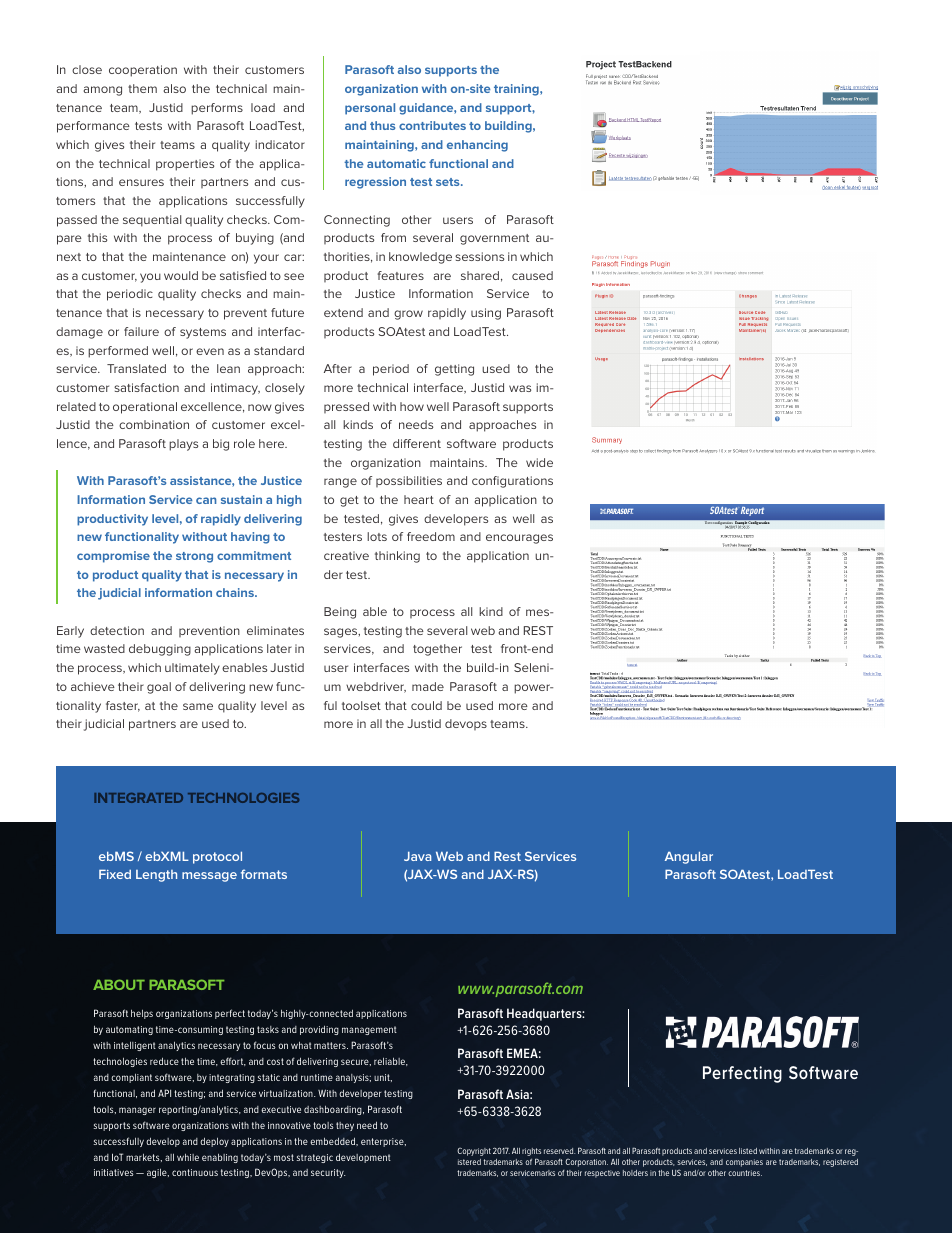 The width and height of the image is (952, 1233). What do you see at coordinates (539, 462) in the image?
I see `wide` at bounding box center [539, 462].
